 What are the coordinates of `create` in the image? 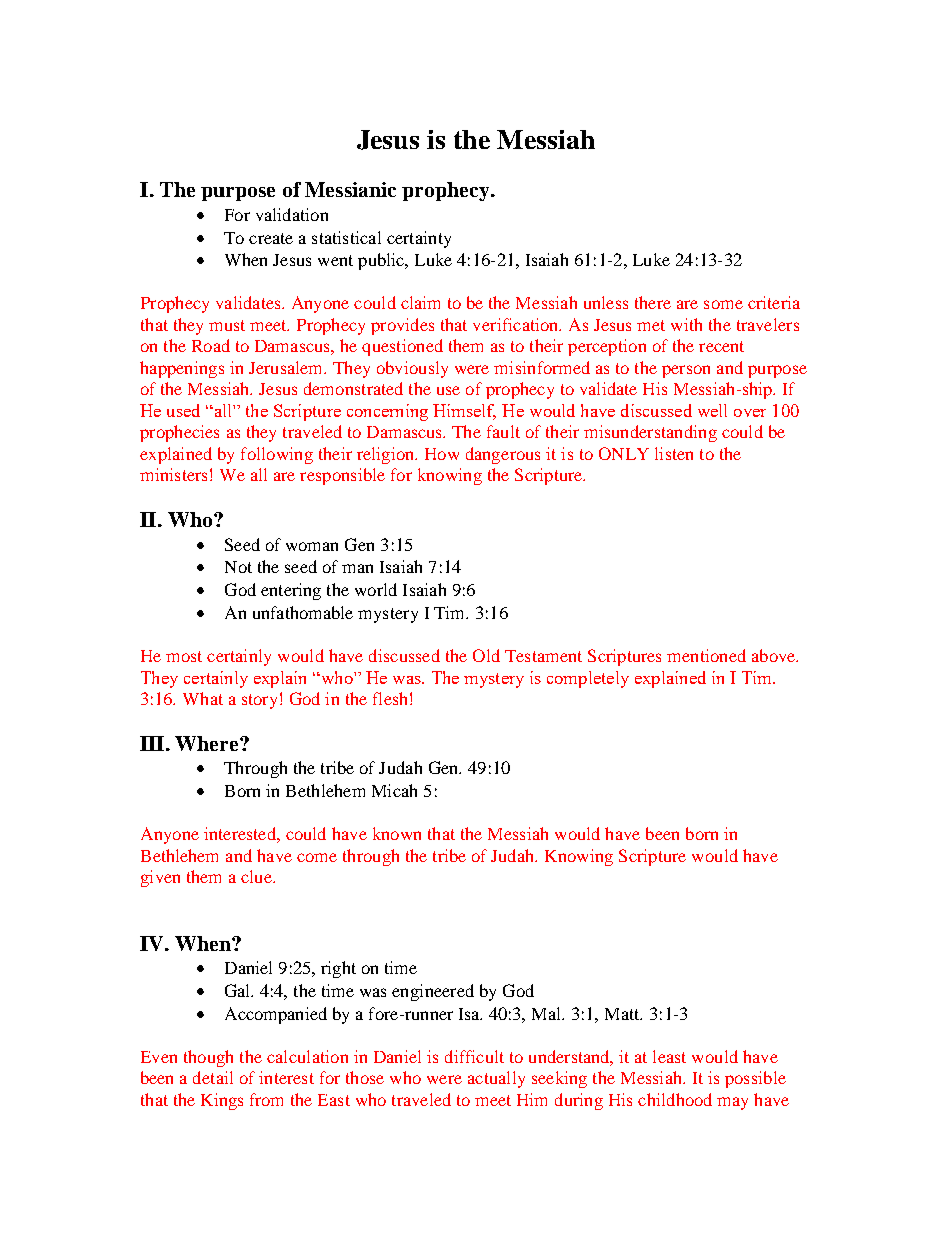 It's located at (271, 238).
